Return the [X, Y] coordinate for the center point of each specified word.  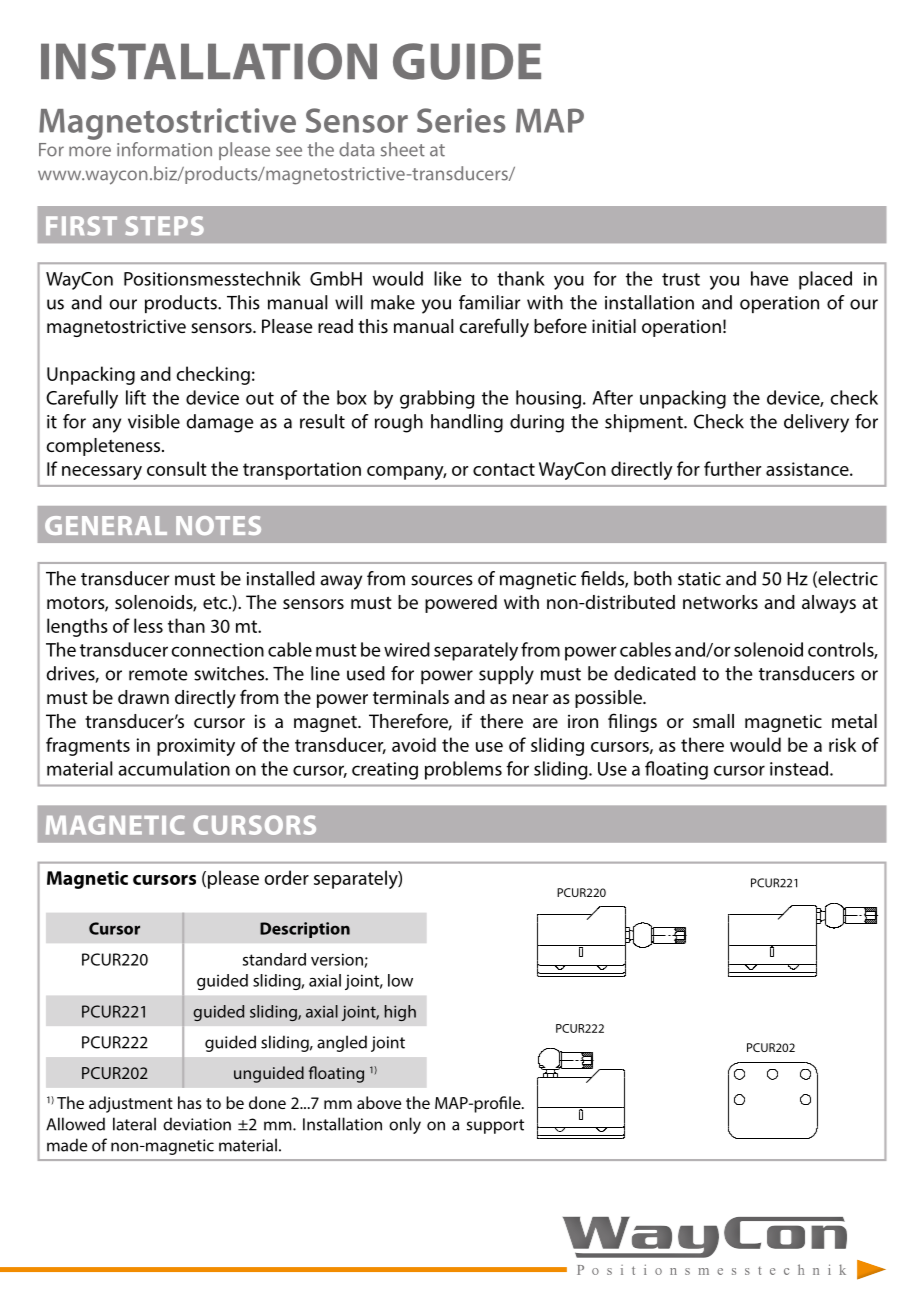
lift [136, 397]
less [148, 625]
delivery [816, 423]
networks [720, 602]
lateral [134, 1124]
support [495, 1126]
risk [842, 744]
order [287, 877]
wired [407, 649]
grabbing [437, 399]
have [769, 278]
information [164, 149]
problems [463, 770]
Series [461, 120]
